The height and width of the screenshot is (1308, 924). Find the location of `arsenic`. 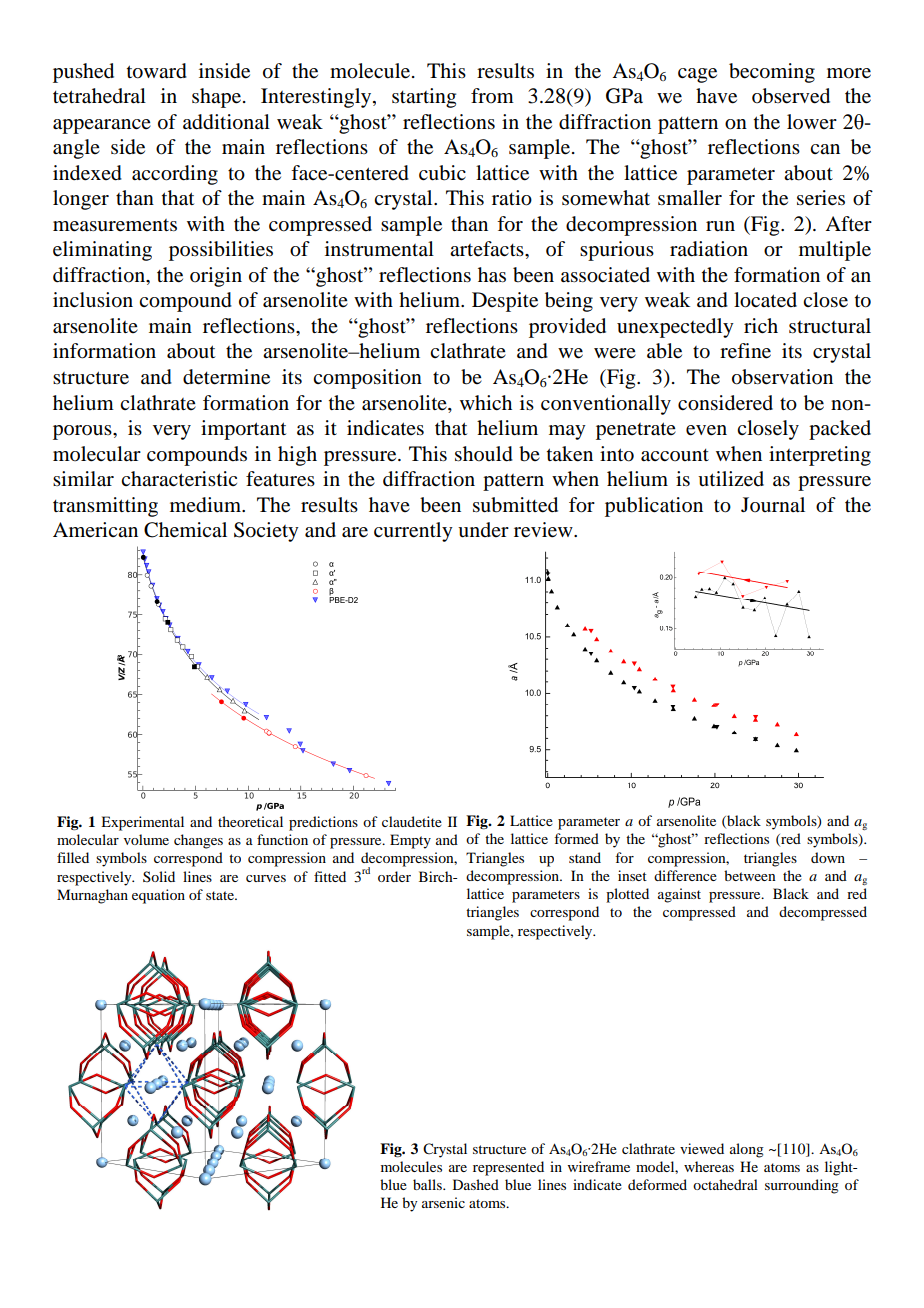

arsenic is located at coordinates (443, 1202).
